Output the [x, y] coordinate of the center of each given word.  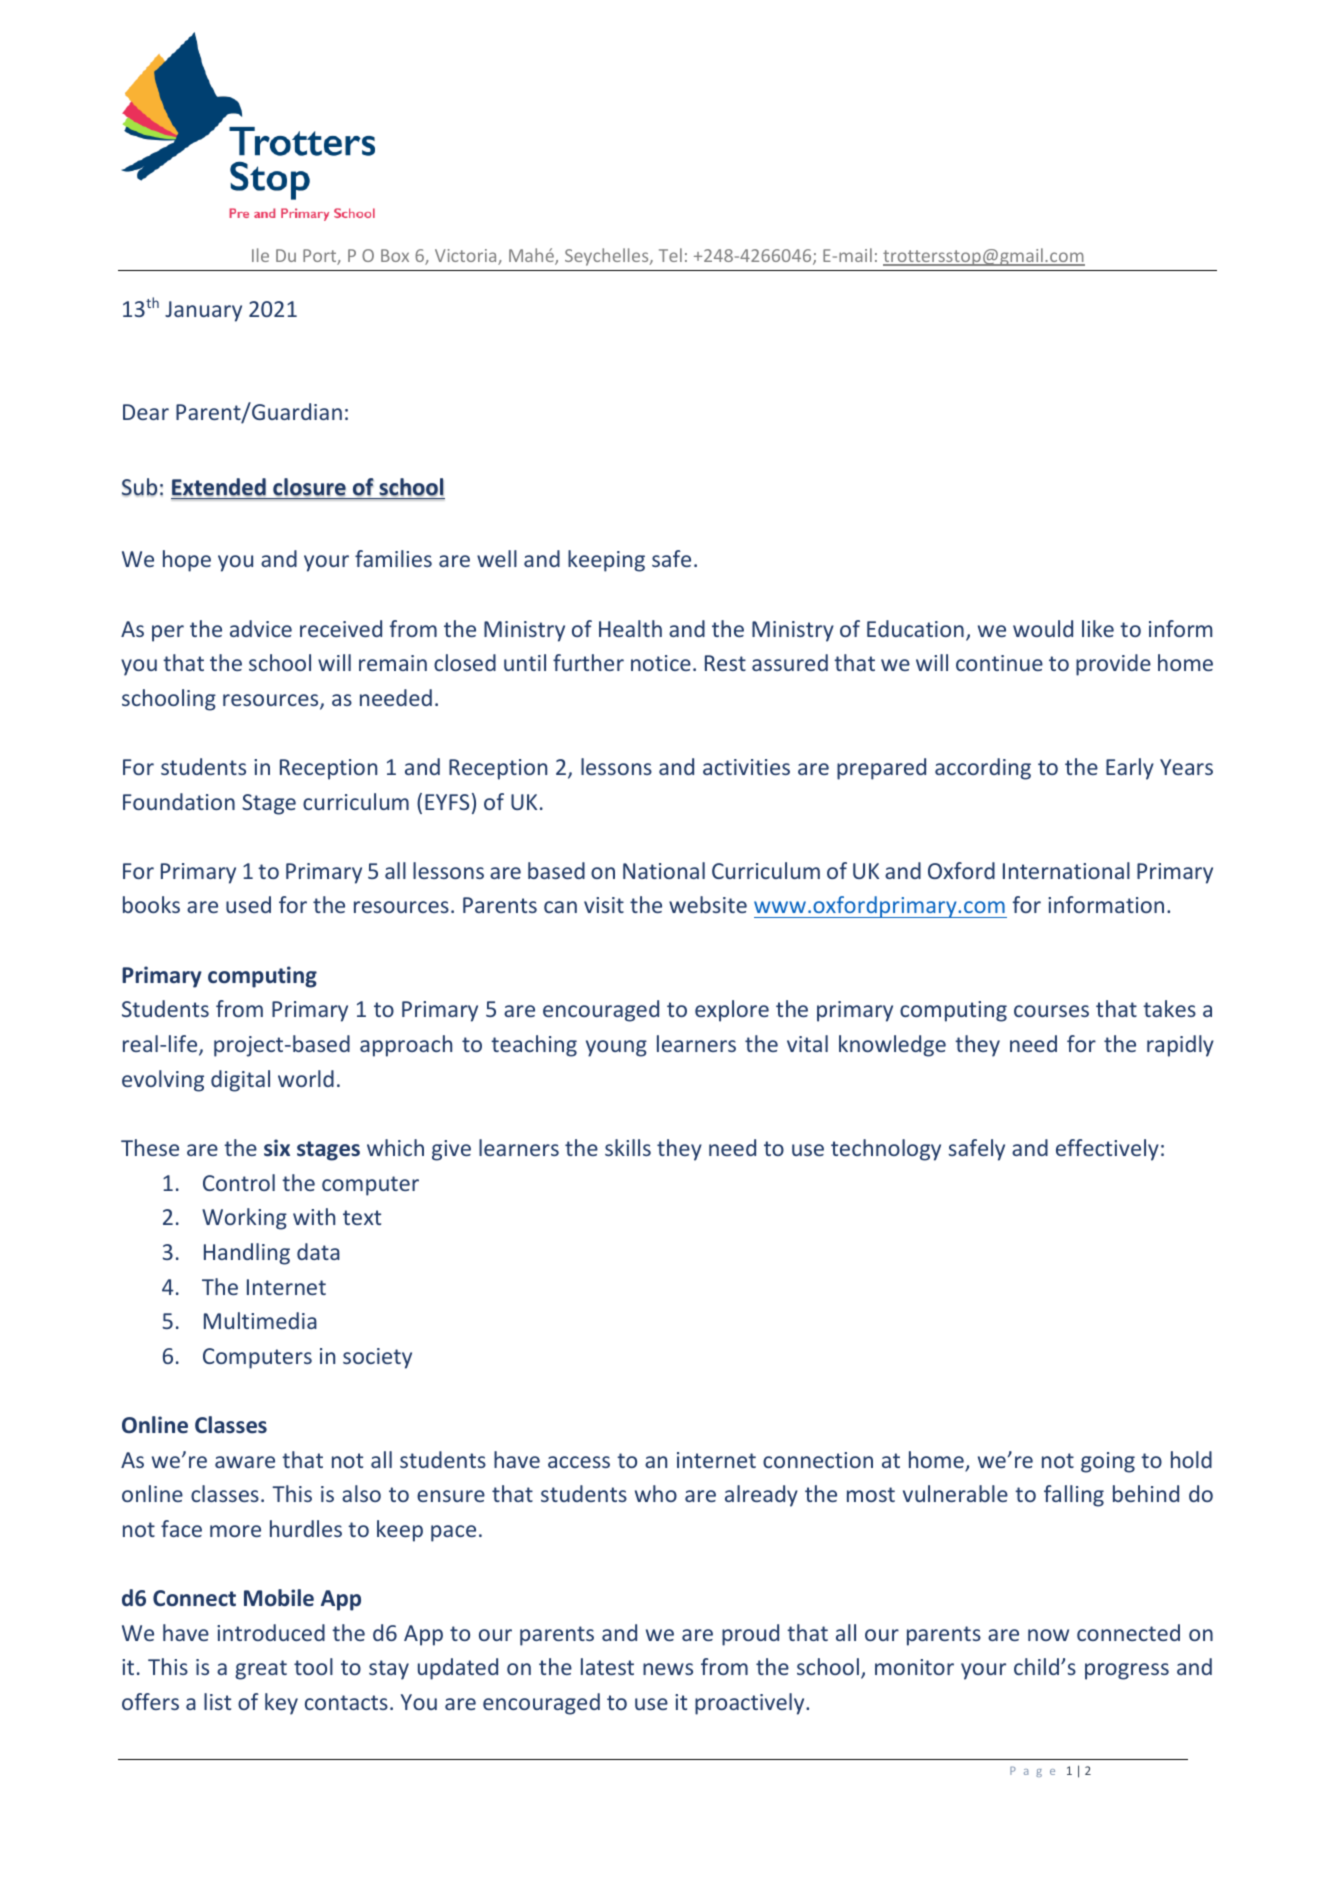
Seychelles [608, 257]
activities [746, 767]
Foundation [179, 801]
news [668, 1669]
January [203, 311]
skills [628, 1147]
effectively [1107, 1150]
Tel [670, 255]
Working [244, 1219]
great [261, 1670]
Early [1130, 769]
